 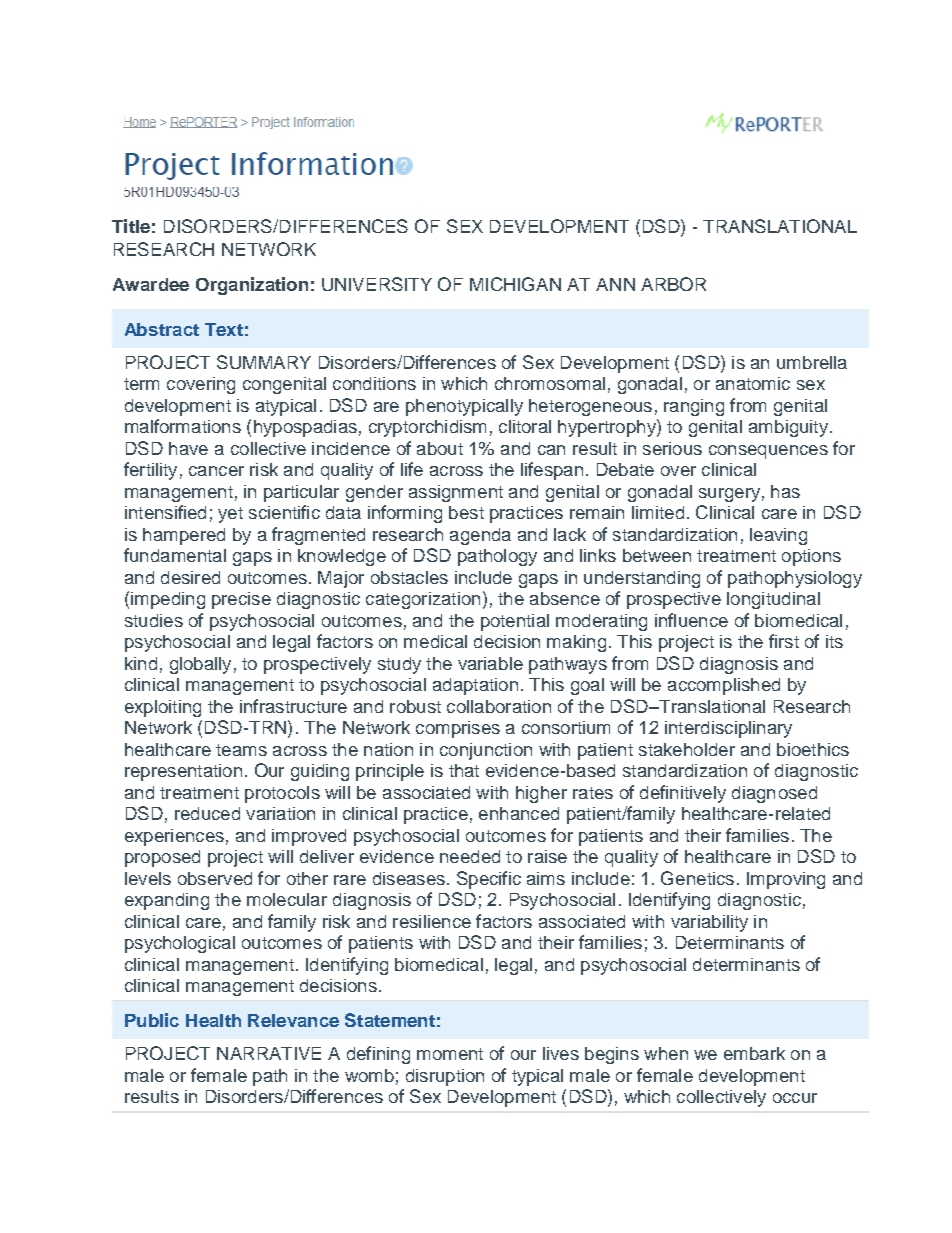 I want to click on needed, so click(x=470, y=856).
